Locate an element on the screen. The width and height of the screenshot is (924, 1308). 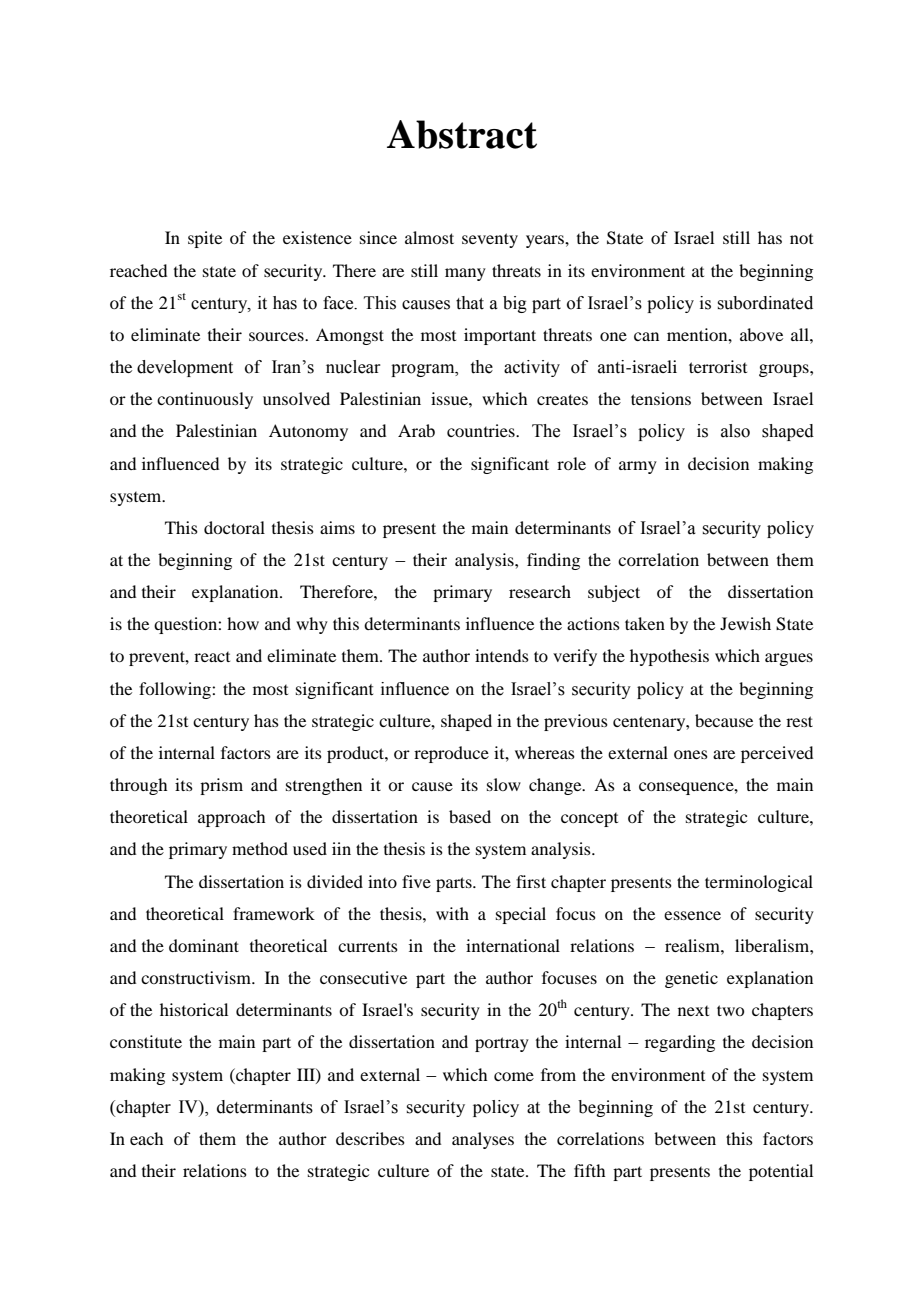
spite is located at coordinates (205, 239).
